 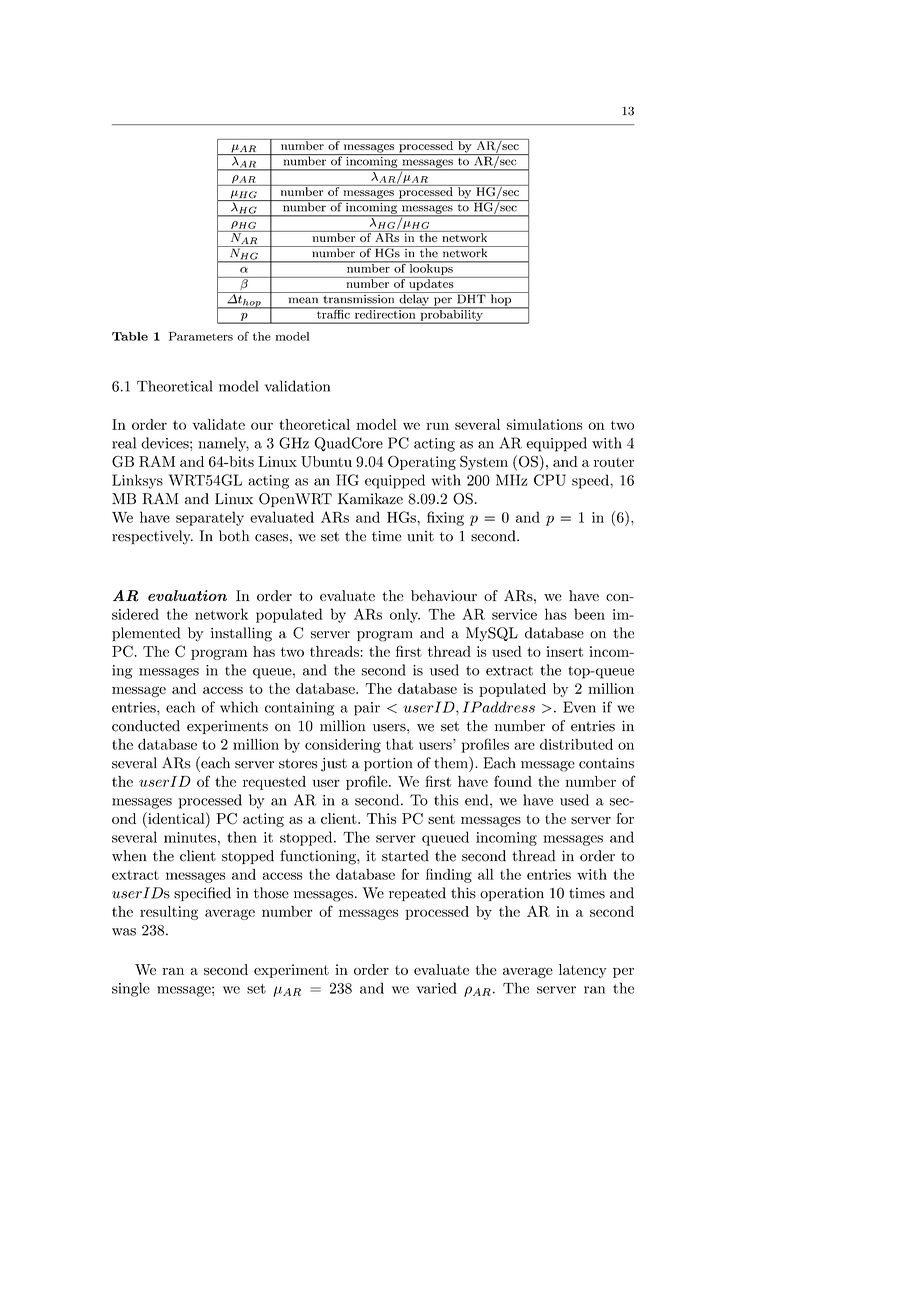 What do you see at coordinates (420, 536) in the screenshot?
I see `unit` at bounding box center [420, 536].
